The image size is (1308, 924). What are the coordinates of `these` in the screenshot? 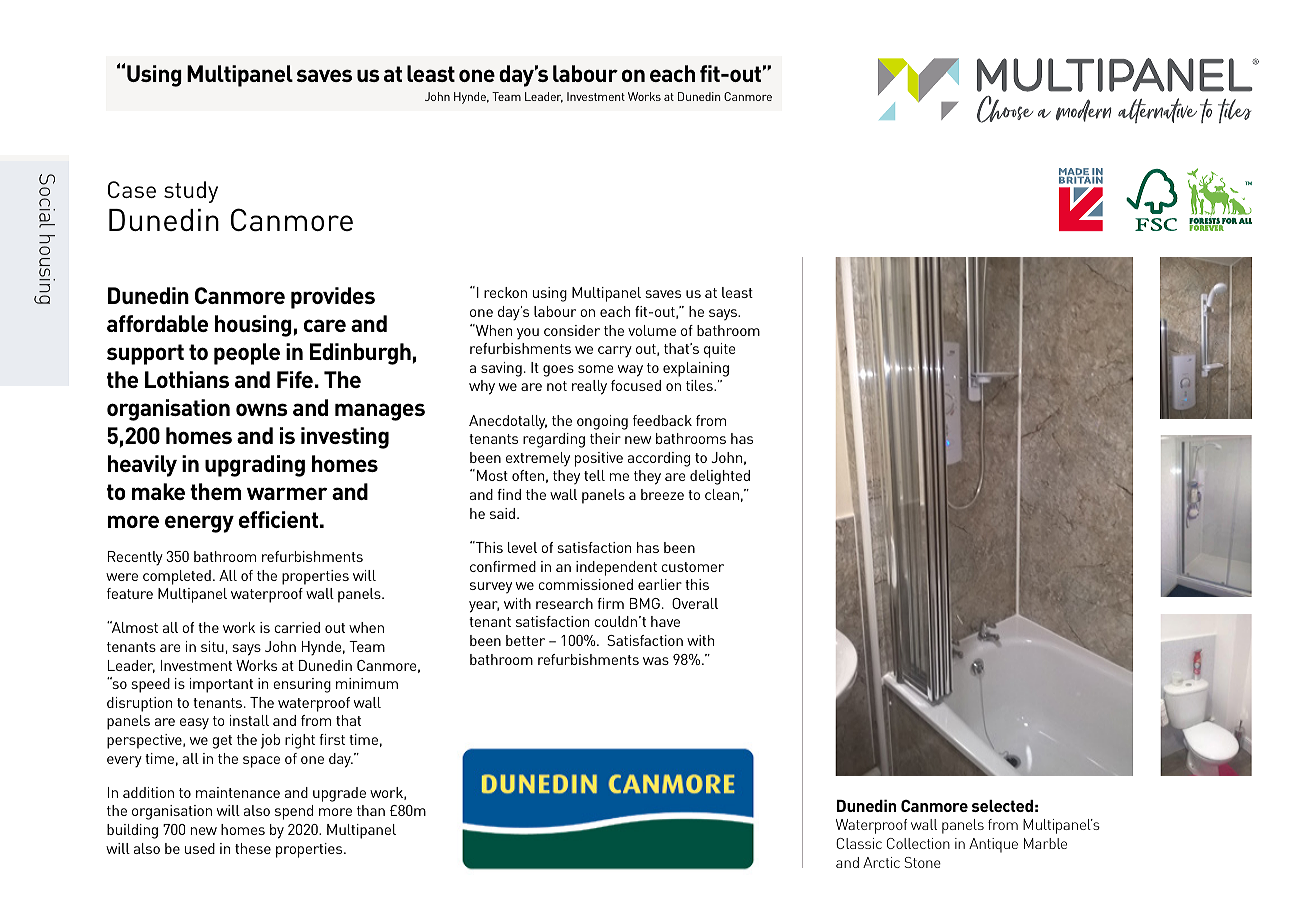 It's located at (253, 848).
